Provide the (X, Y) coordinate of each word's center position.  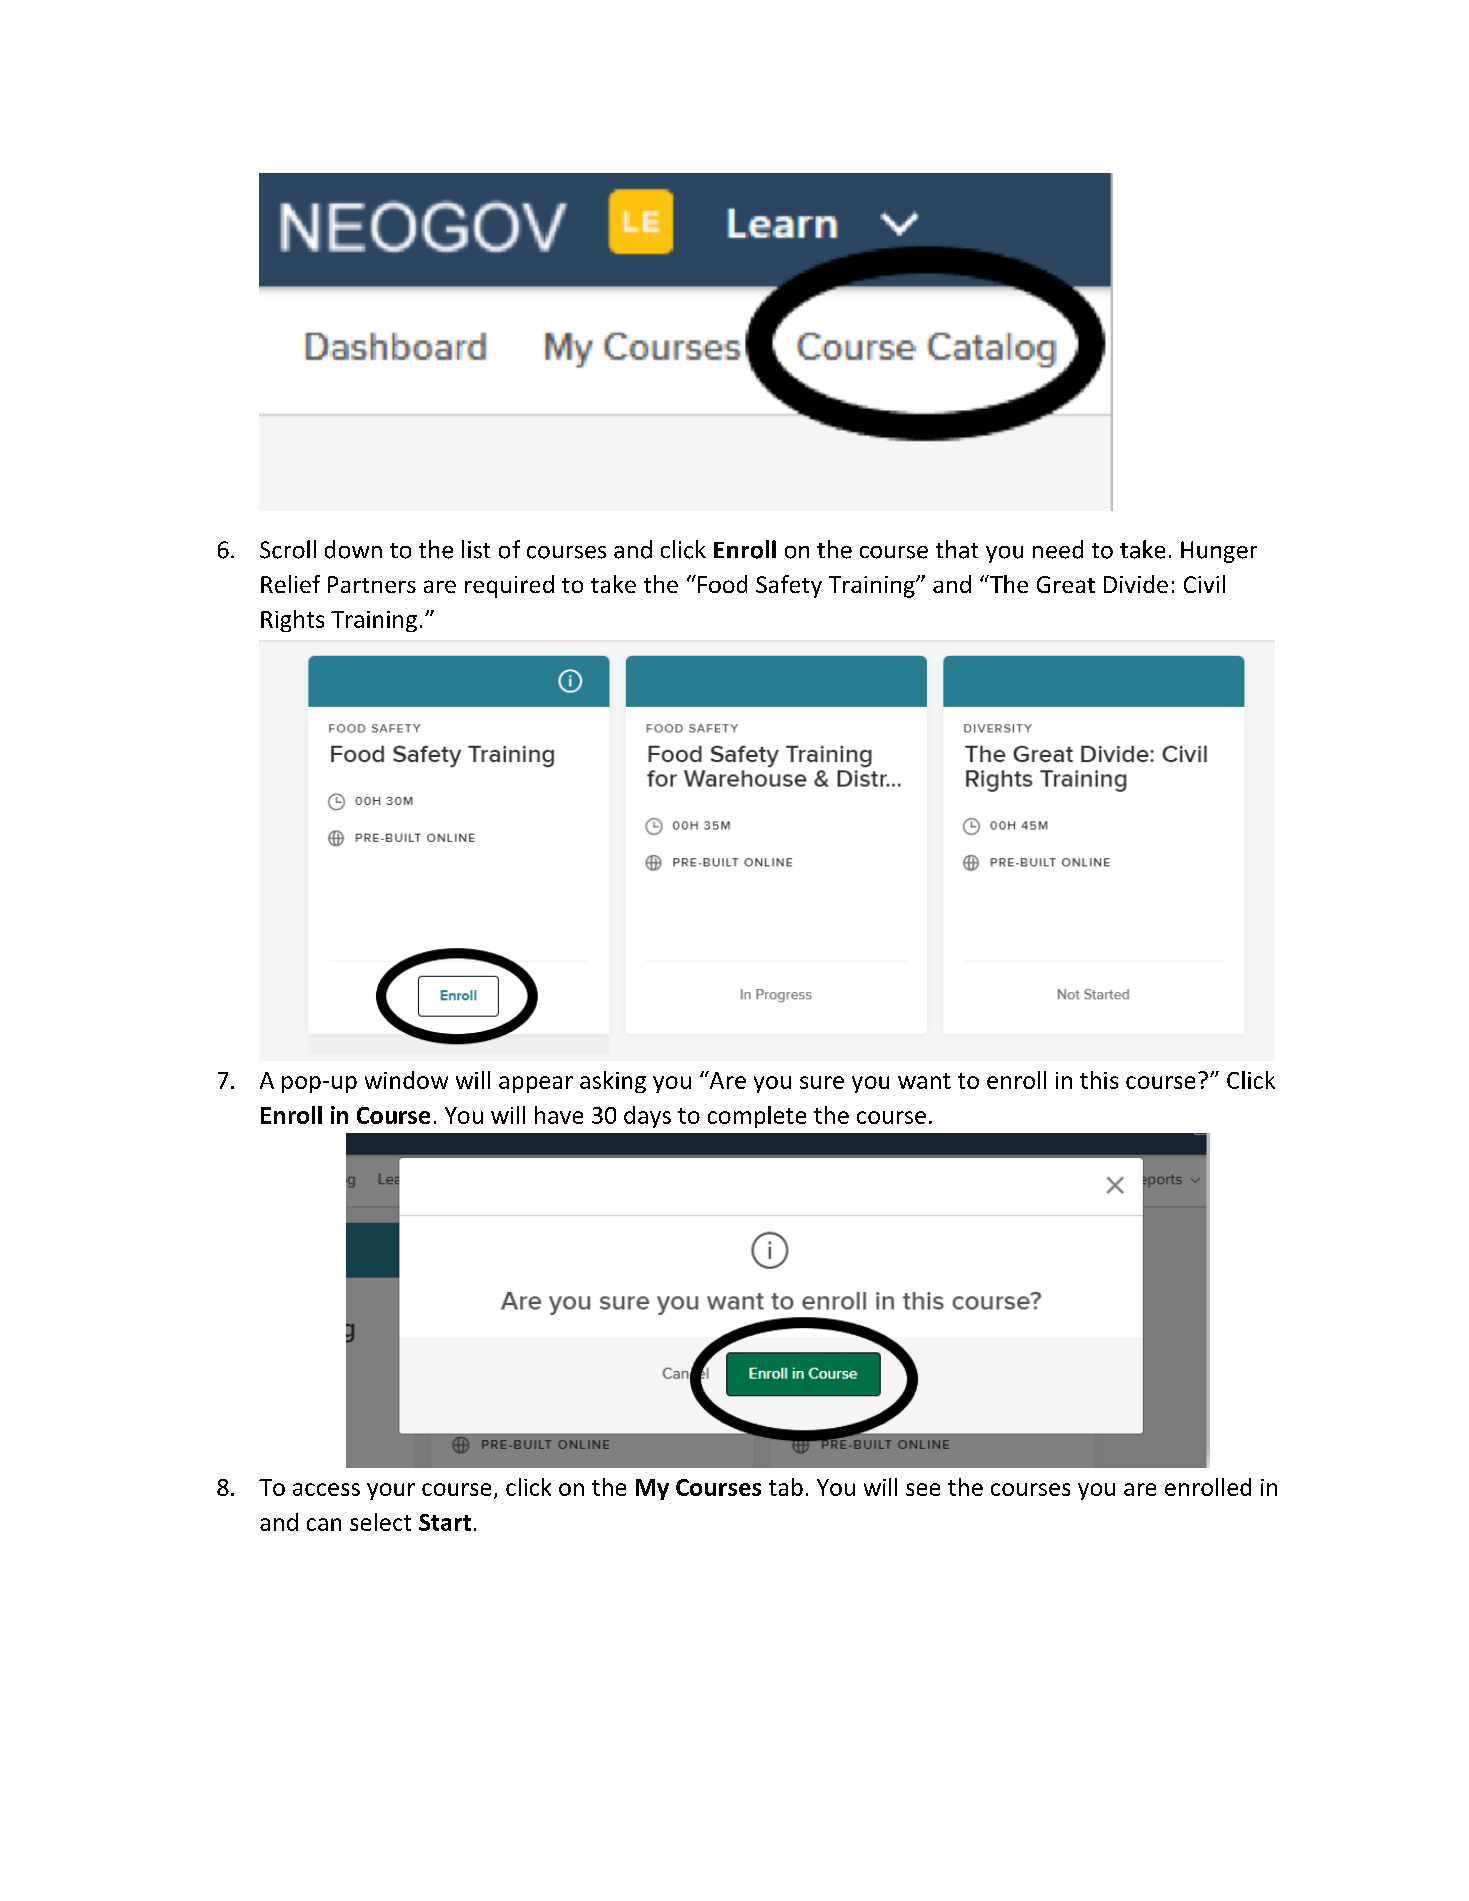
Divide (1136, 584)
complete (757, 1117)
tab (786, 1487)
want (924, 1081)
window (406, 1080)
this (1099, 1080)
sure (822, 1082)
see (923, 1489)
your (391, 1491)
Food (722, 584)
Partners (372, 584)
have (559, 1115)
